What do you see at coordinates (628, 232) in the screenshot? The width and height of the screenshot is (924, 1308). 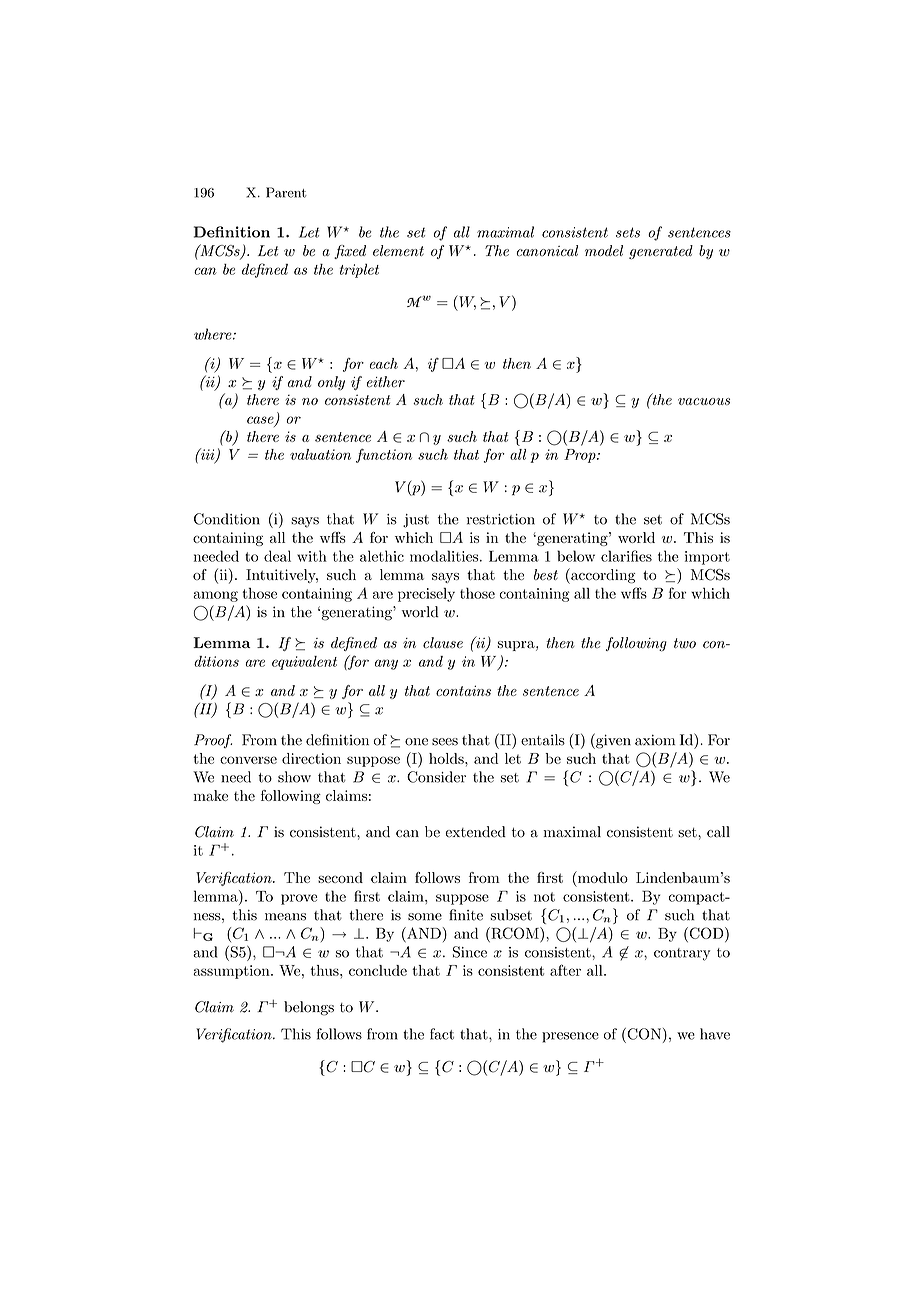 I see `sets` at bounding box center [628, 232].
